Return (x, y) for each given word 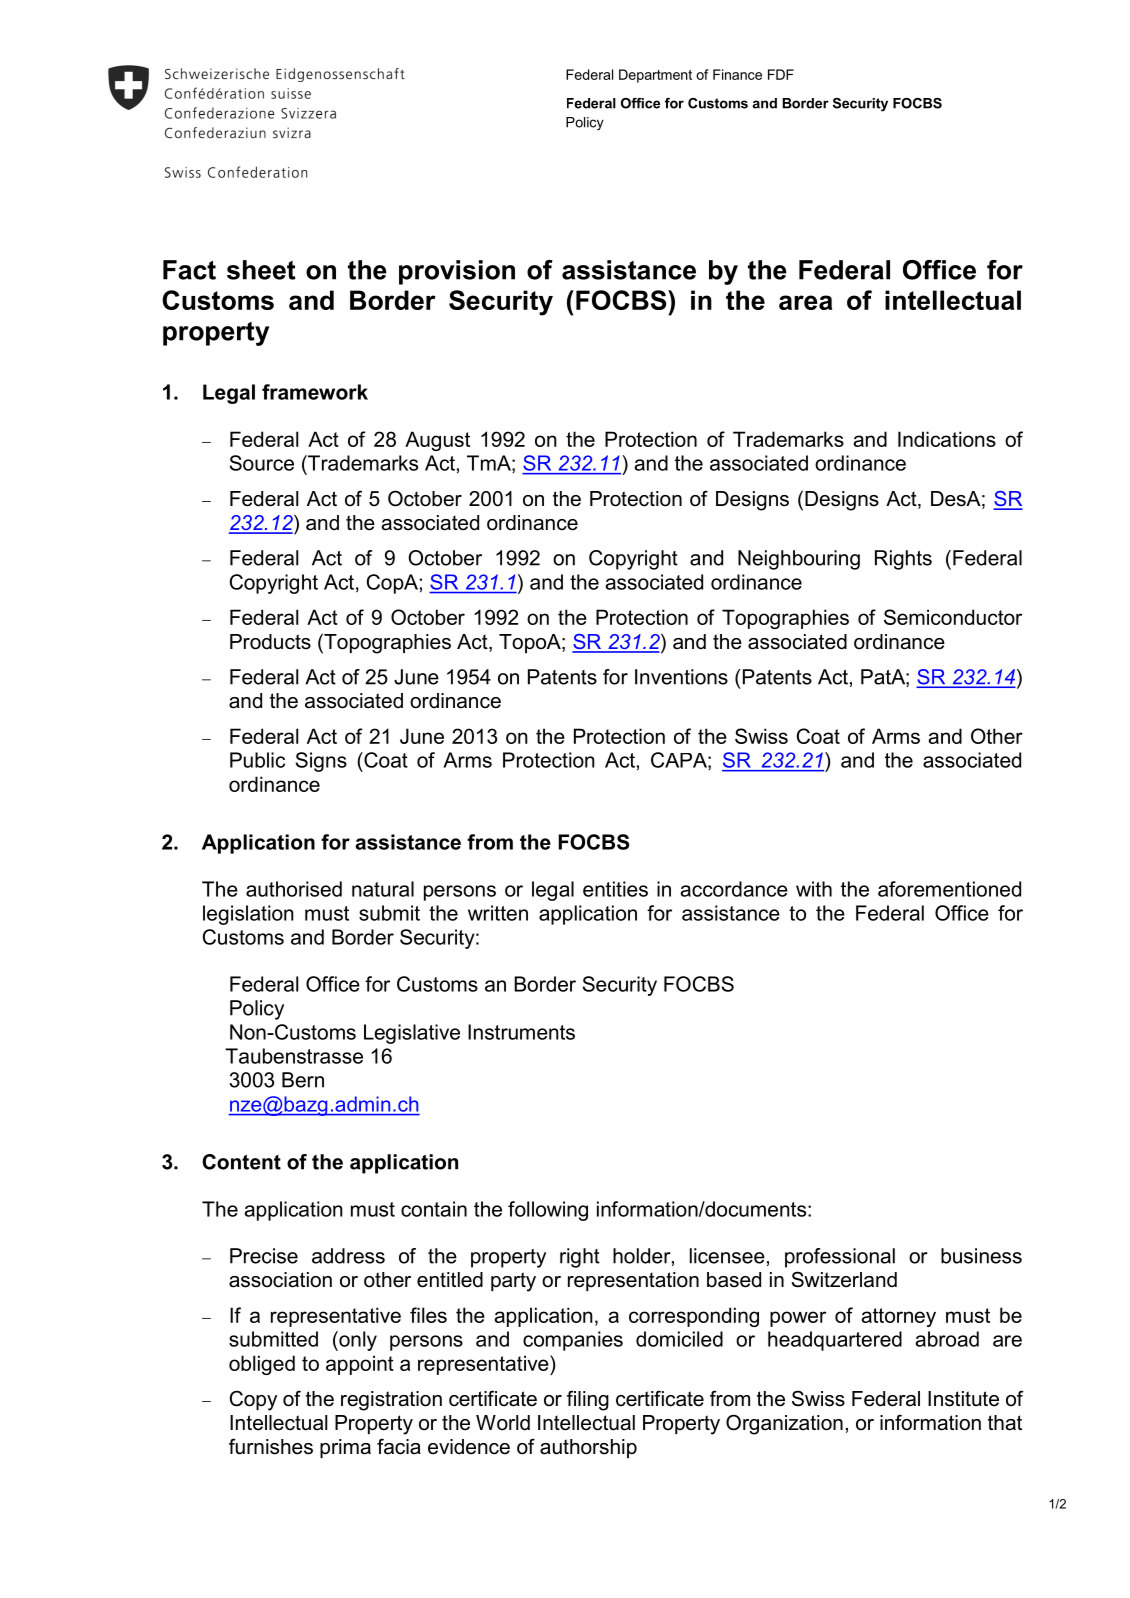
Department (655, 76)
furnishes (271, 1446)
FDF (781, 74)
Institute (963, 1399)
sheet (261, 270)
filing (588, 1400)
